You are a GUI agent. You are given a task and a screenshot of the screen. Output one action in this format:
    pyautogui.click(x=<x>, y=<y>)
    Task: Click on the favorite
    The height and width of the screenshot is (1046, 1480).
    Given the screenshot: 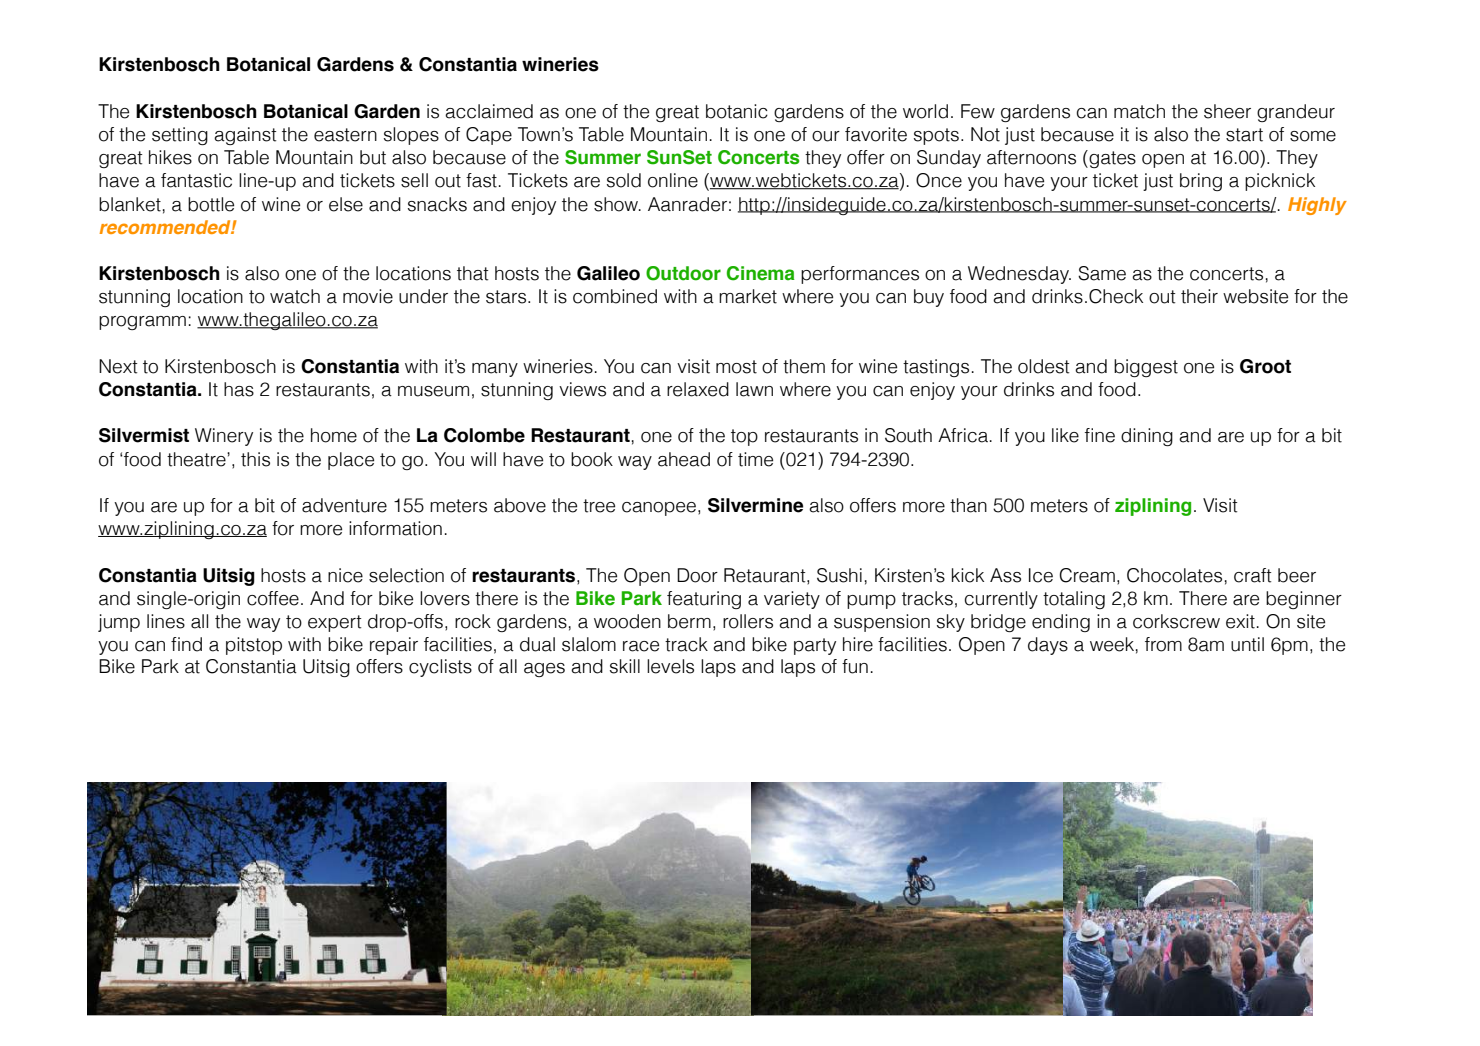 What is the action you would take?
    pyautogui.click(x=876, y=134)
